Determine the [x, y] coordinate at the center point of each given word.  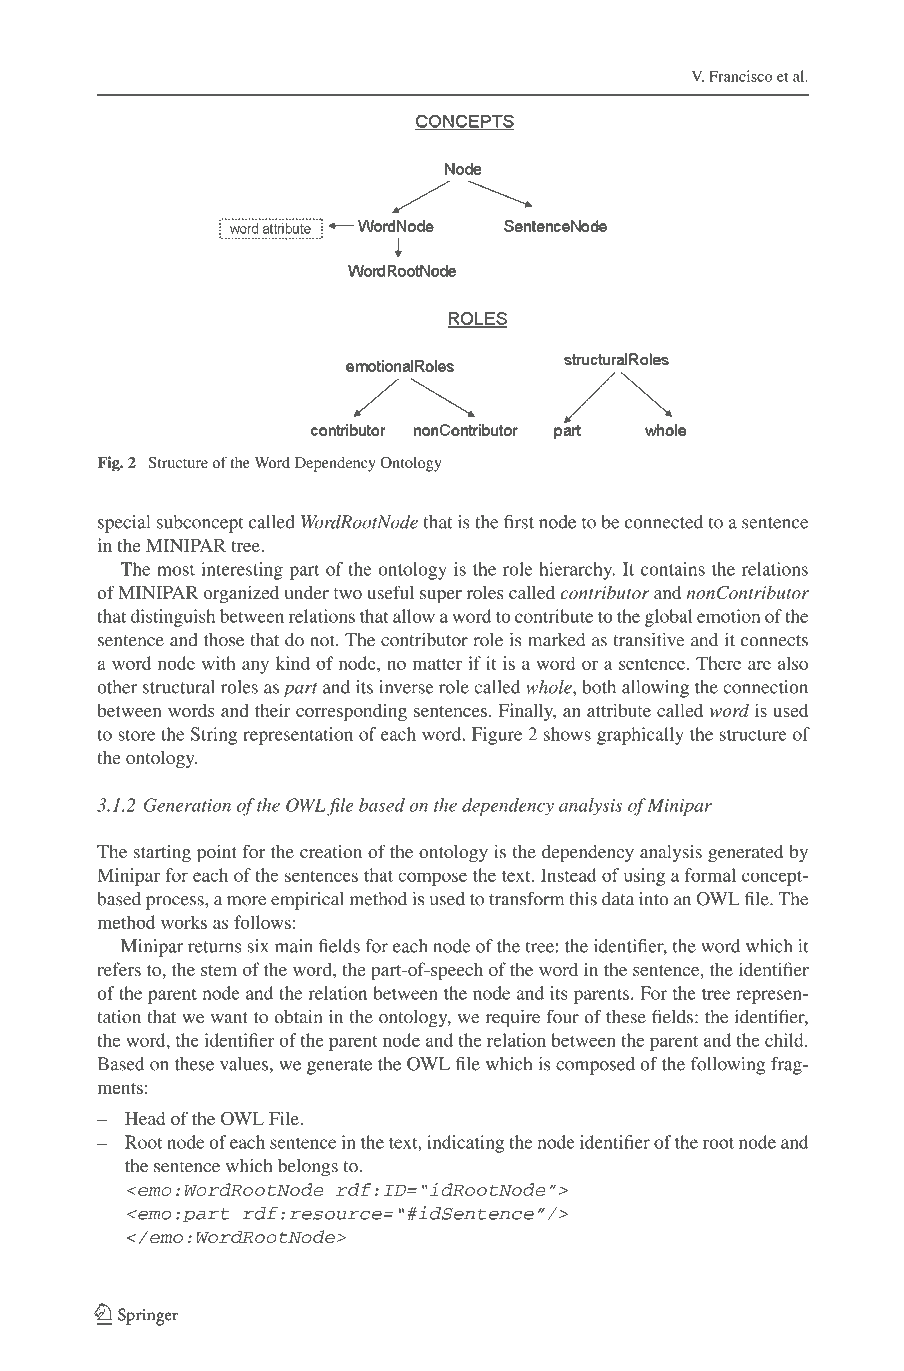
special [124, 524]
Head [145, 1118]
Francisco [740, 76]
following [728, 1066]
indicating [465, 1144]
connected [664, 522]
